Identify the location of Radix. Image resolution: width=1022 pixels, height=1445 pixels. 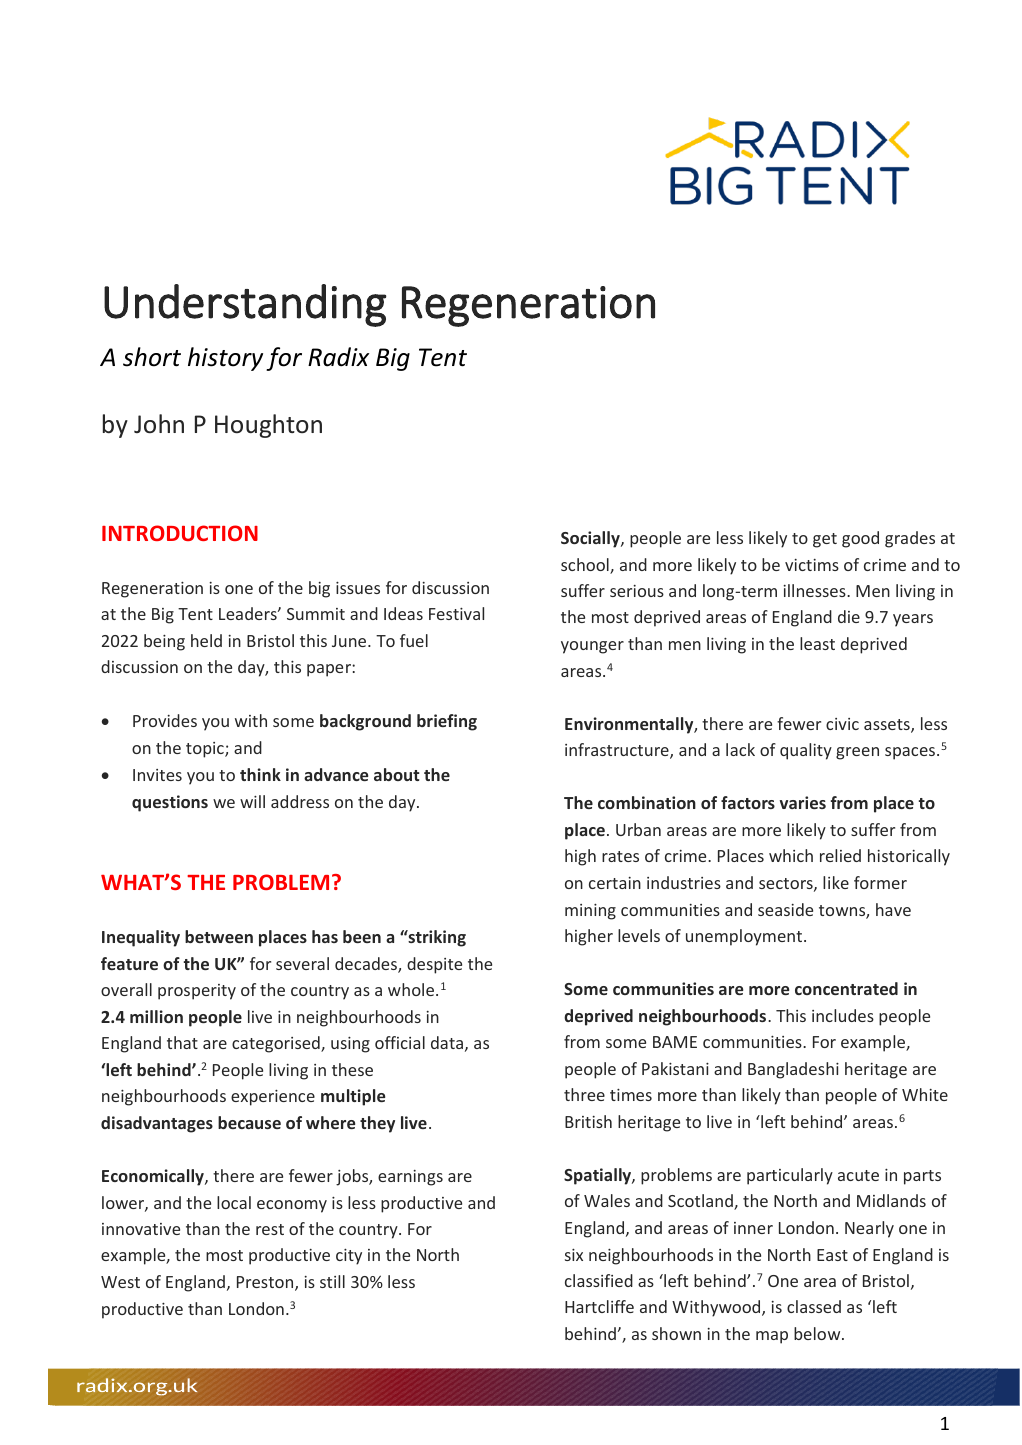
(338, 357).
